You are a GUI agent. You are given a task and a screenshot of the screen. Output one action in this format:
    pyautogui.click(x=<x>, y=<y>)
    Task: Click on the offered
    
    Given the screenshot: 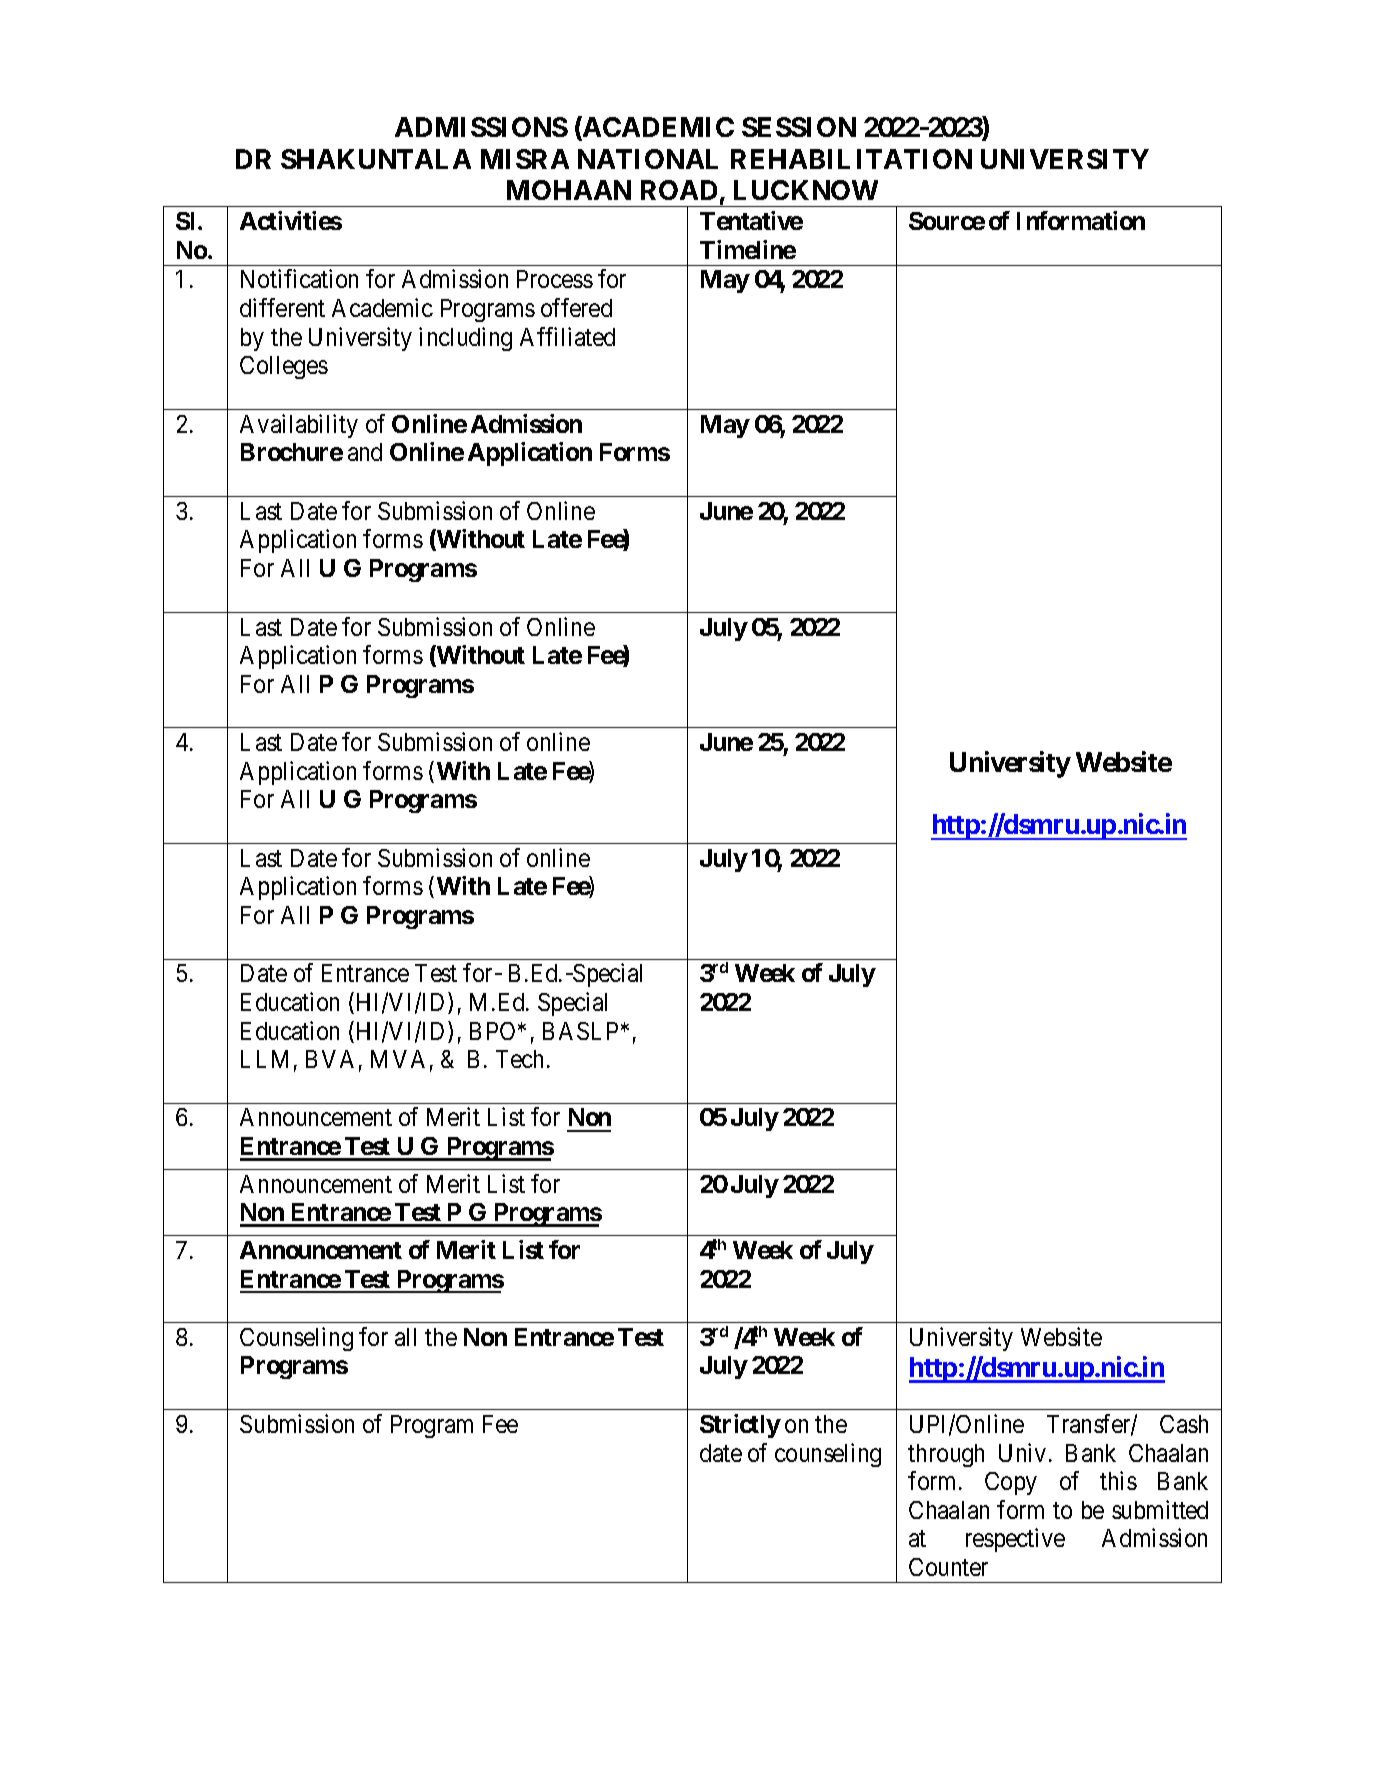 What is the action you would take?
    pyautogui.click(x=576, y=307)
